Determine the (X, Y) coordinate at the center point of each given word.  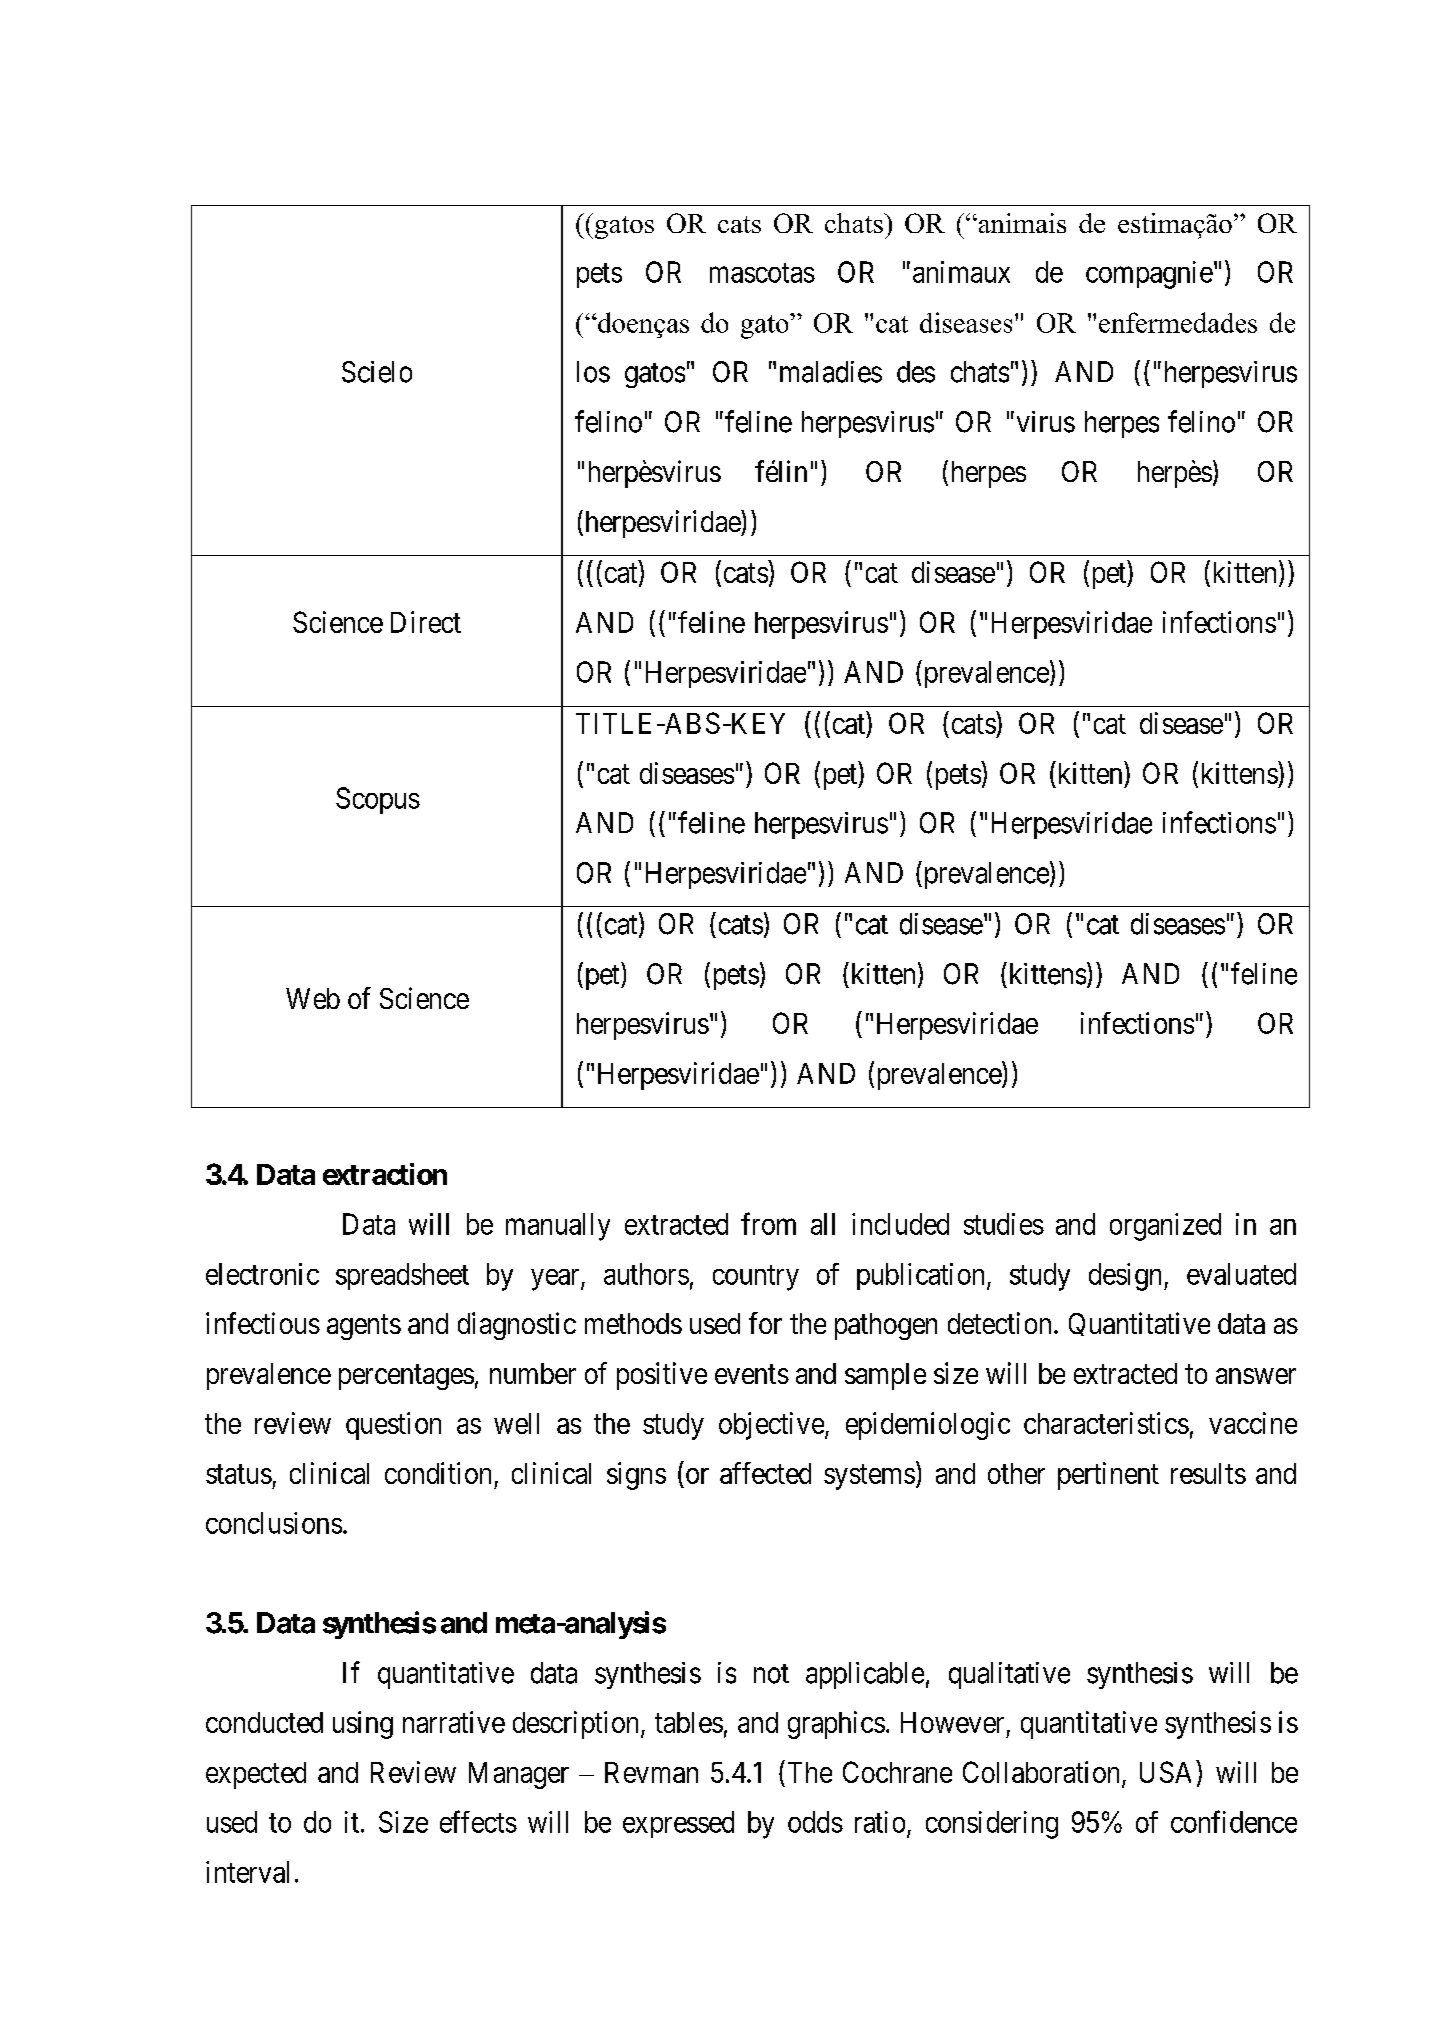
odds (815, 1822)
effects (478, 1821)
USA (1165, 1772)
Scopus (378, 800)
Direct (426, 622)
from (768, 1223)
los (593, 372)
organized (1165, 1227)
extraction (385, 1174)
